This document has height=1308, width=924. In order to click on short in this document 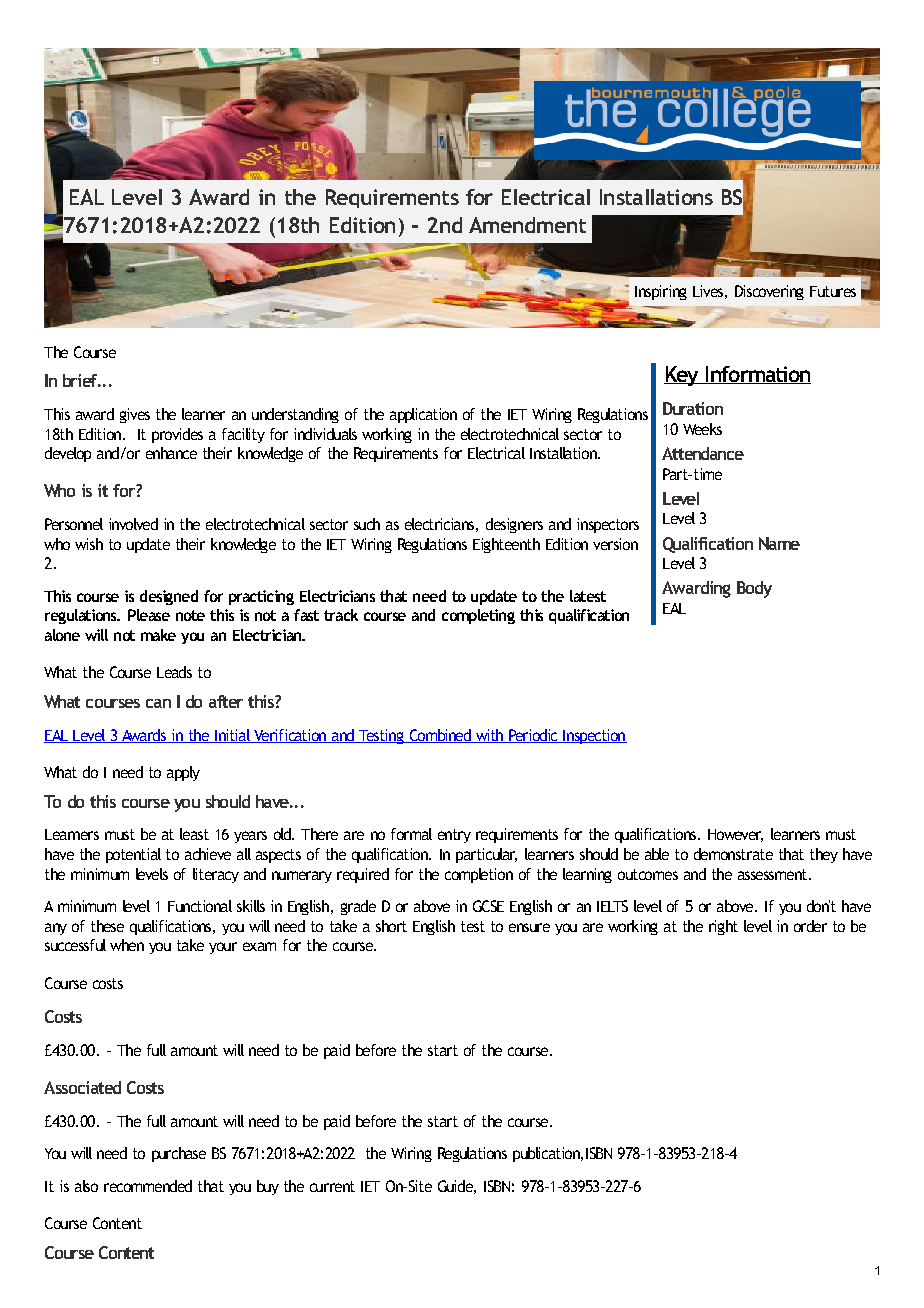, I will do `click(391, 926)`.
